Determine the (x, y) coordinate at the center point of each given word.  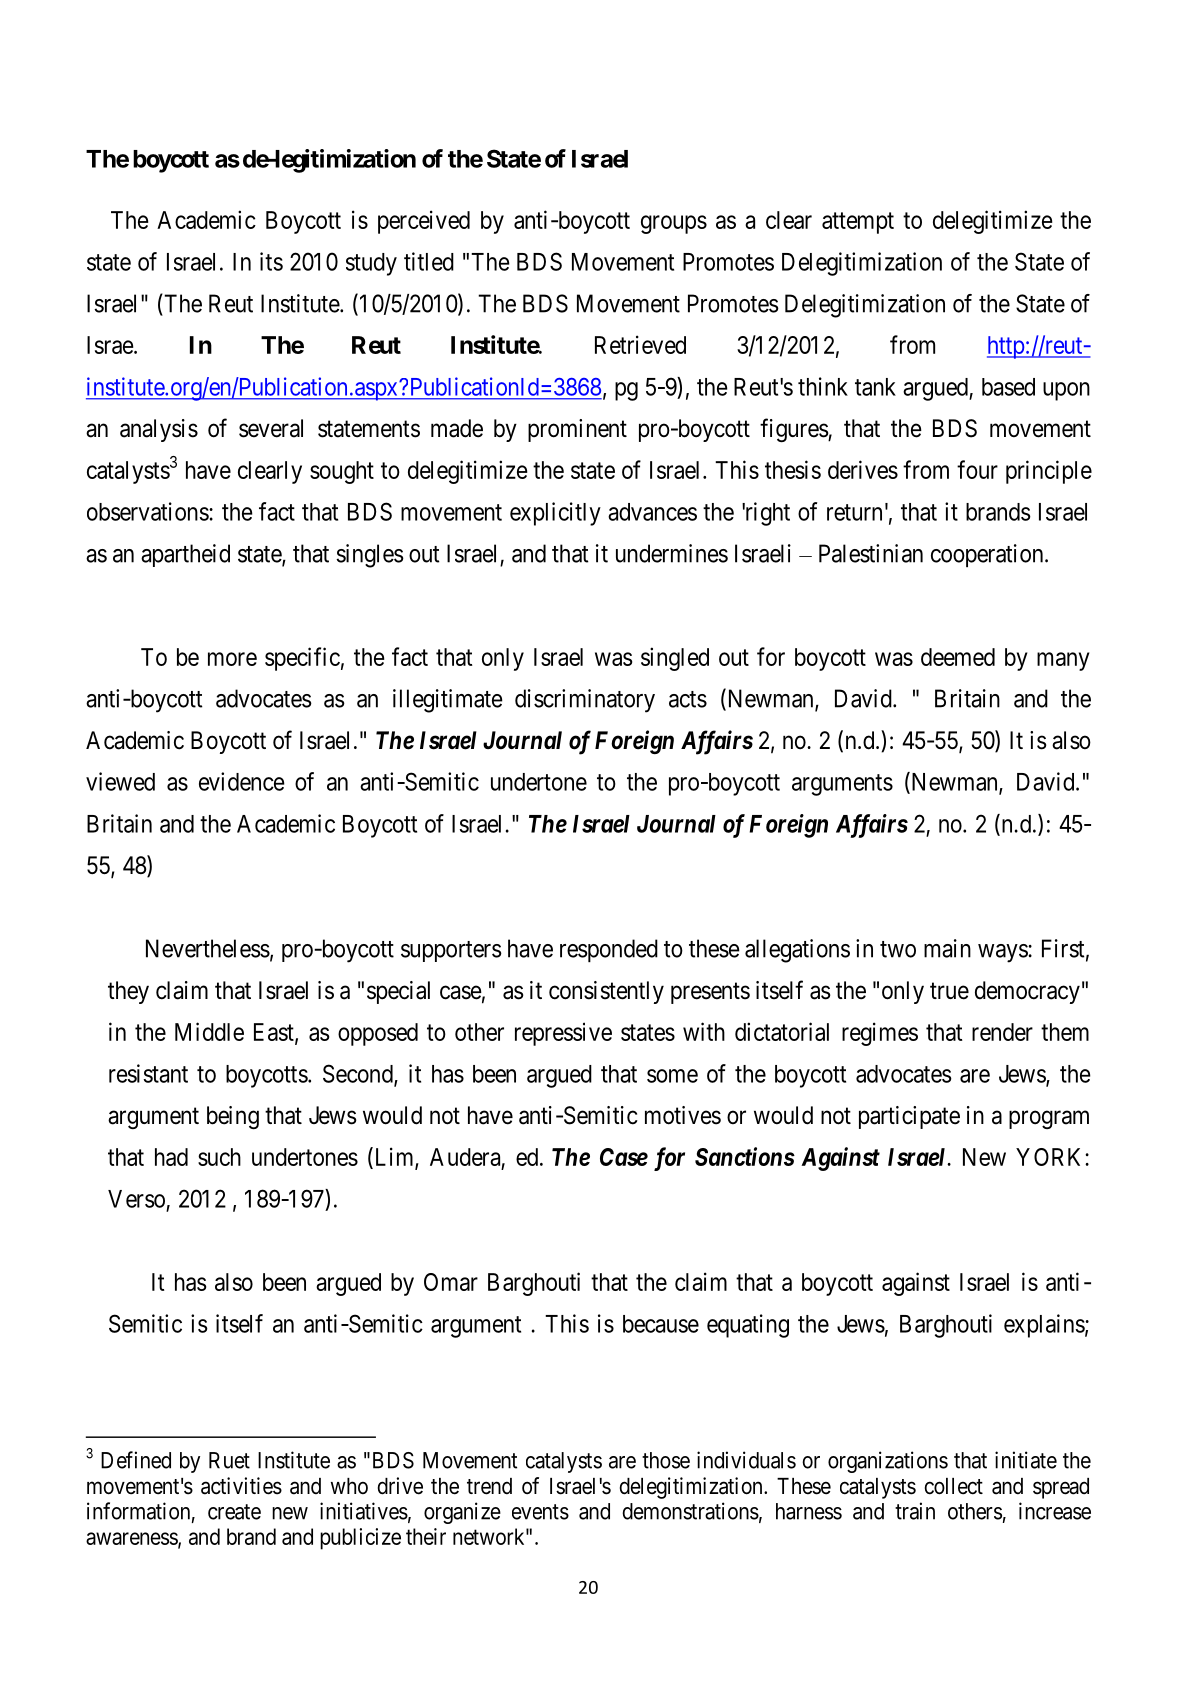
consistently (606, 992)
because (661, 1324)
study (371, 264)
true (949, 991)
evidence (242, 781)
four (977, 469)
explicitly (555, 514)
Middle (209, 1031)
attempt (858, 223)
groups (674, 224)
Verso (136, 1199)
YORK (1051, 1157)
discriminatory (585, 701)
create (234, 1512)
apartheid (185, 555)
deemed (958, 657)
